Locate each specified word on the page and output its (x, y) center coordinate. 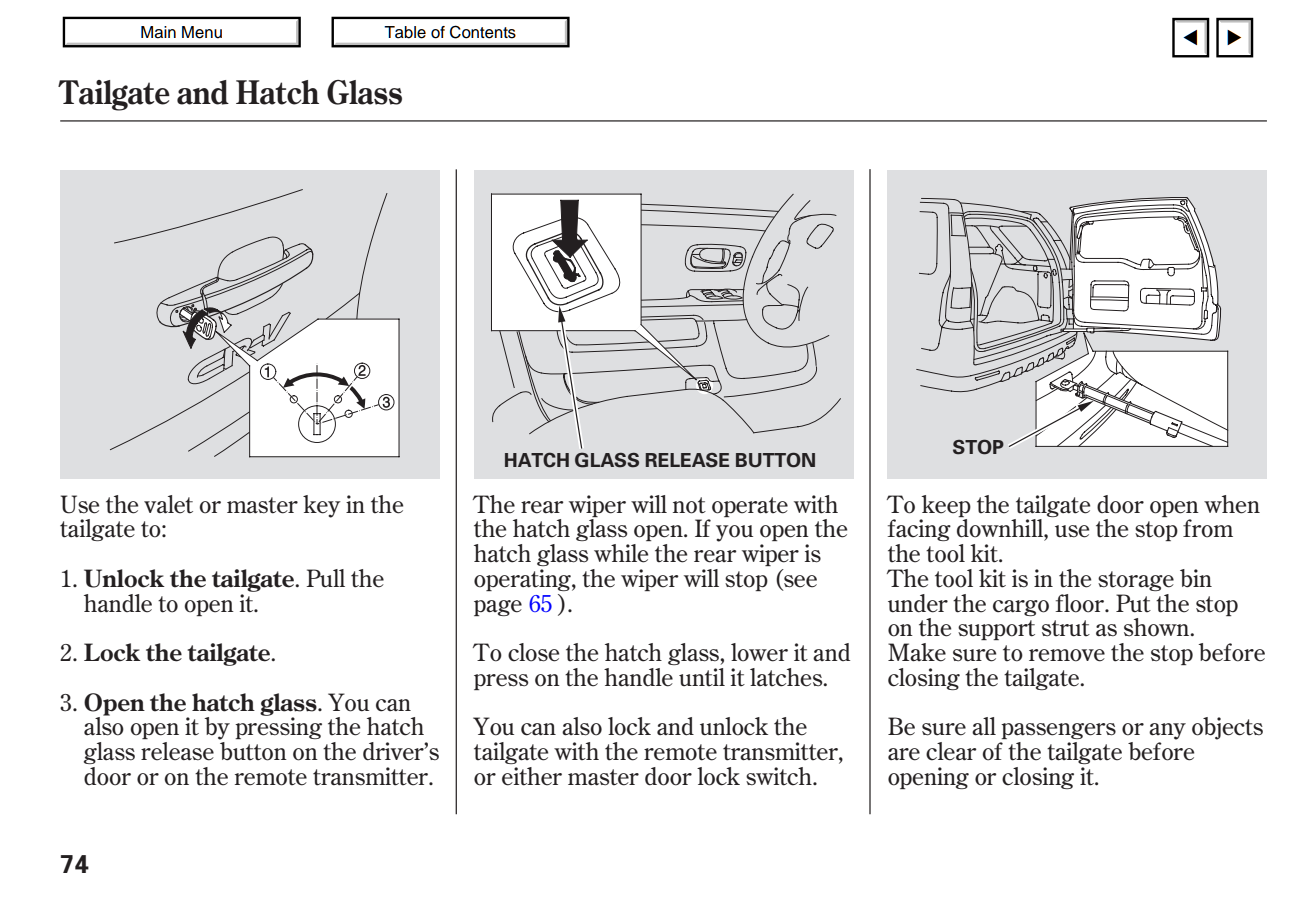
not (689, 505)
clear (951, 751)
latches (787, 677)
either (532, 776)
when (1232, 504)
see (799, 582)
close (533, 652)
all (984, 726)
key (322, 506)
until (702, 677)
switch (780, 776)
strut (1066, 628)
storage (1136, 581)
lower (759, 652)
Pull (325, 578)
